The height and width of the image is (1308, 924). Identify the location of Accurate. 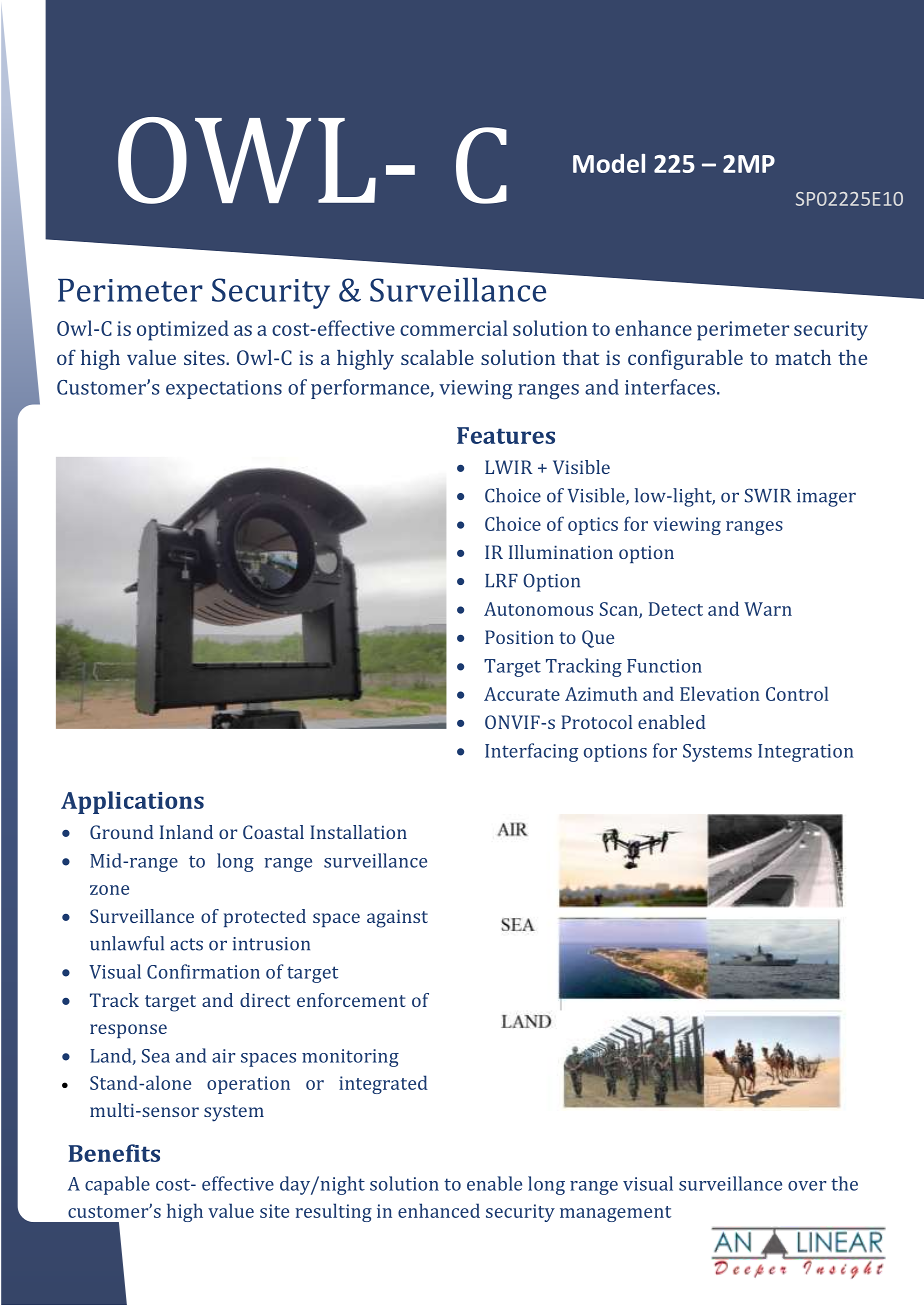
(522, 694).
